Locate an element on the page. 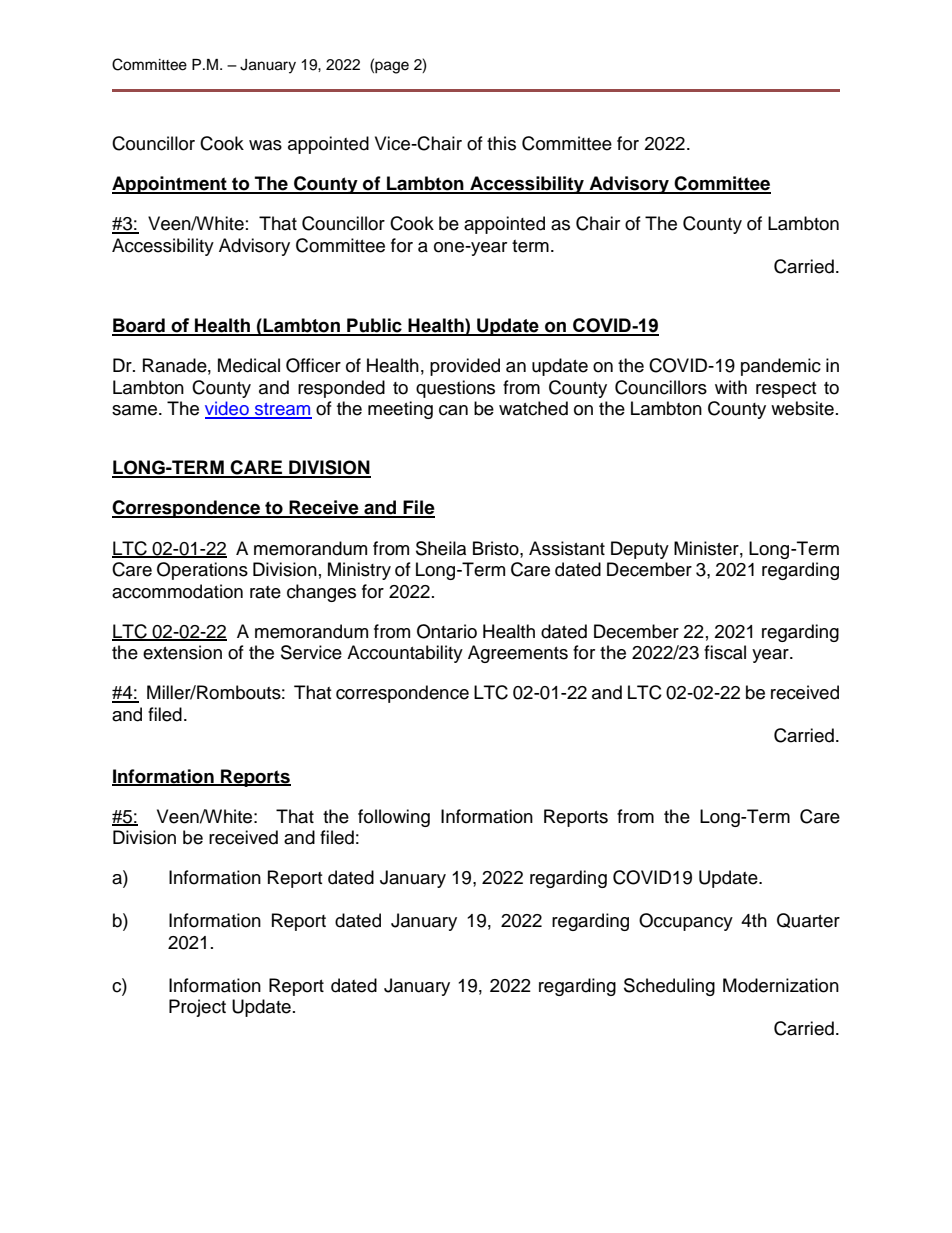 This page has width=952, height=1233. Agreements is located at coordinates (518, 654).
